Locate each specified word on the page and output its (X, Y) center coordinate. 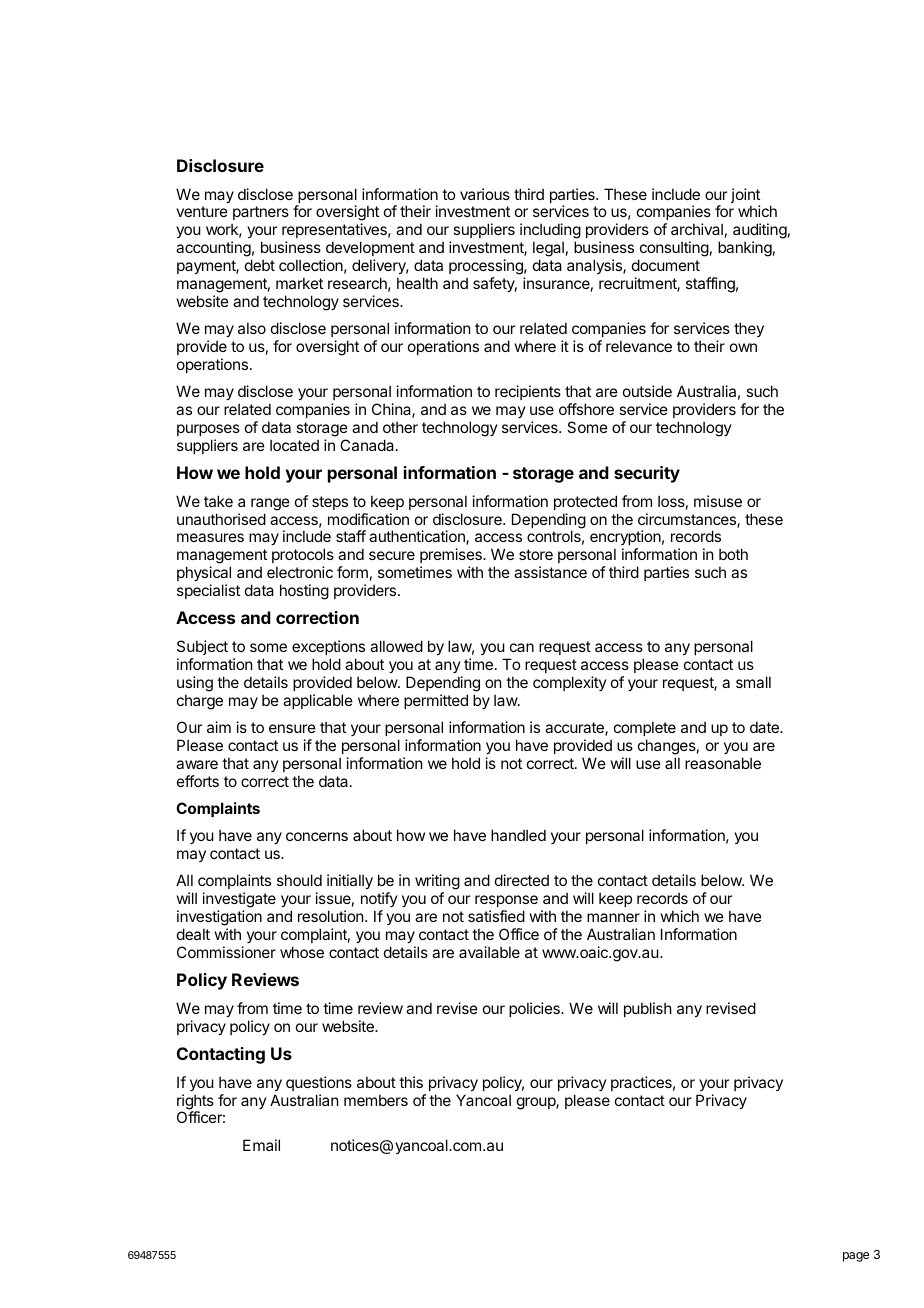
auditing (760, 232)
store (536, 554)
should (299, 880)
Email (261, 1145)
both (733, 554)
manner (613, 917)
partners (260, 215)
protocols (303, 557)
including (550, 232)
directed (522, 880)
